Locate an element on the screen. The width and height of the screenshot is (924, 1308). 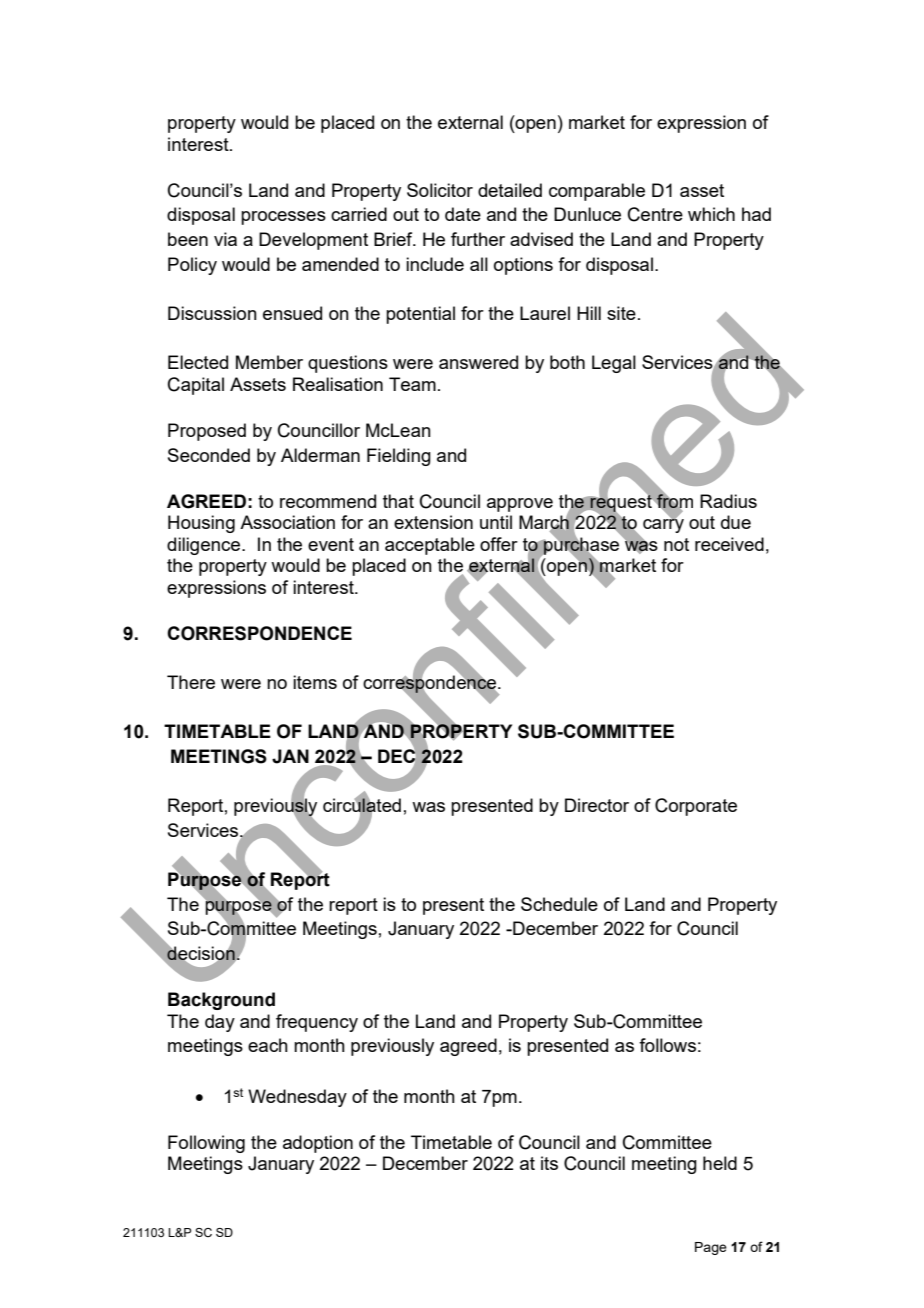
items is located at coordinates (315, 682).
